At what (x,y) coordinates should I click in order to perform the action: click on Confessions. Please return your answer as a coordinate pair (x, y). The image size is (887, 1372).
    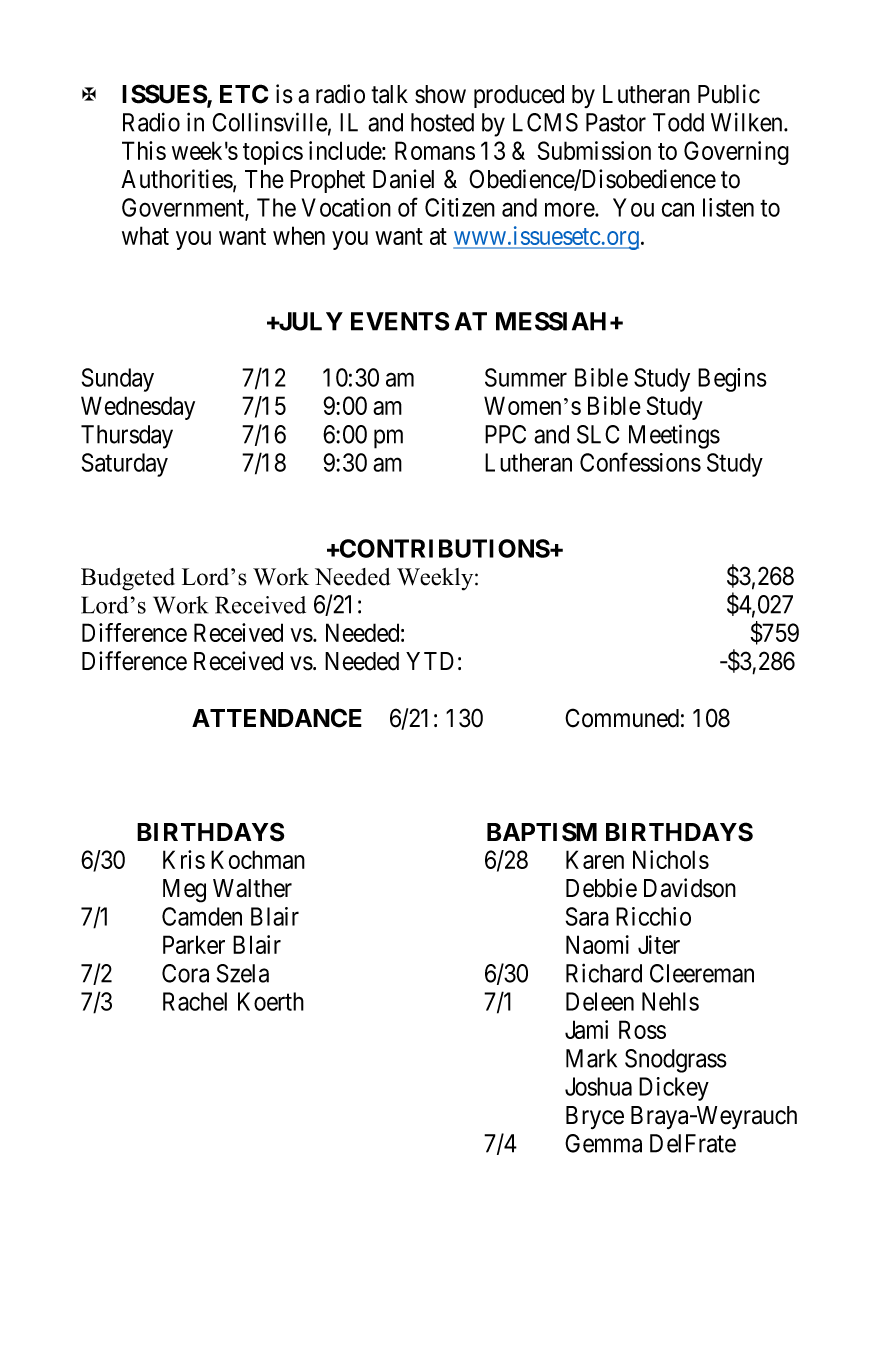
    Looking at the image, I should click on (640, 462).
